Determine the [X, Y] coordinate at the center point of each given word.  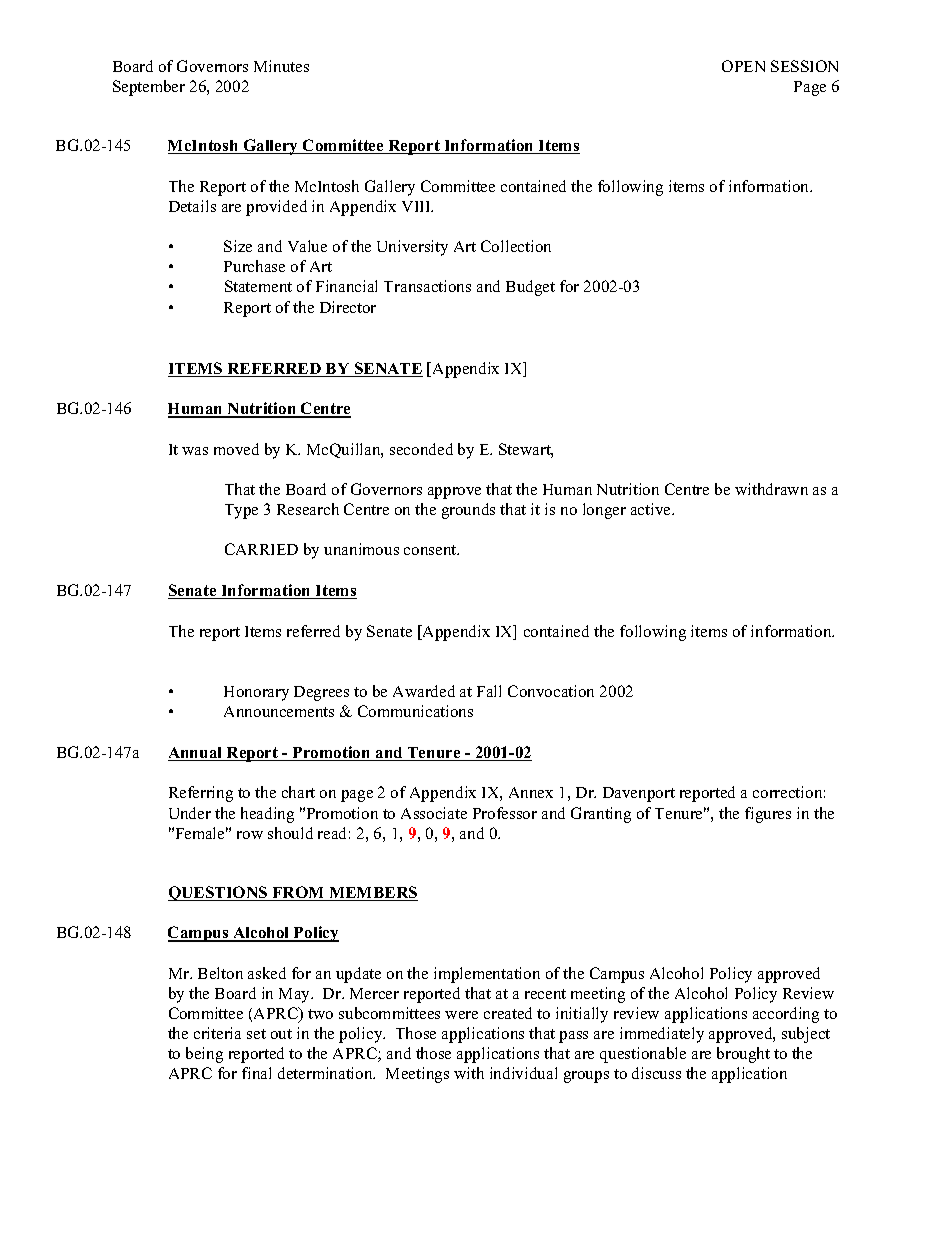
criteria [217, 1033]
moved [236, 449]
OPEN [743, 66]
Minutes [281, 66]
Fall [489, 691]
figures [768, 815]
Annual [196, 754]
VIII [417, 206]
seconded [421, 449]
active [652, 509]
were [461, 1015]
